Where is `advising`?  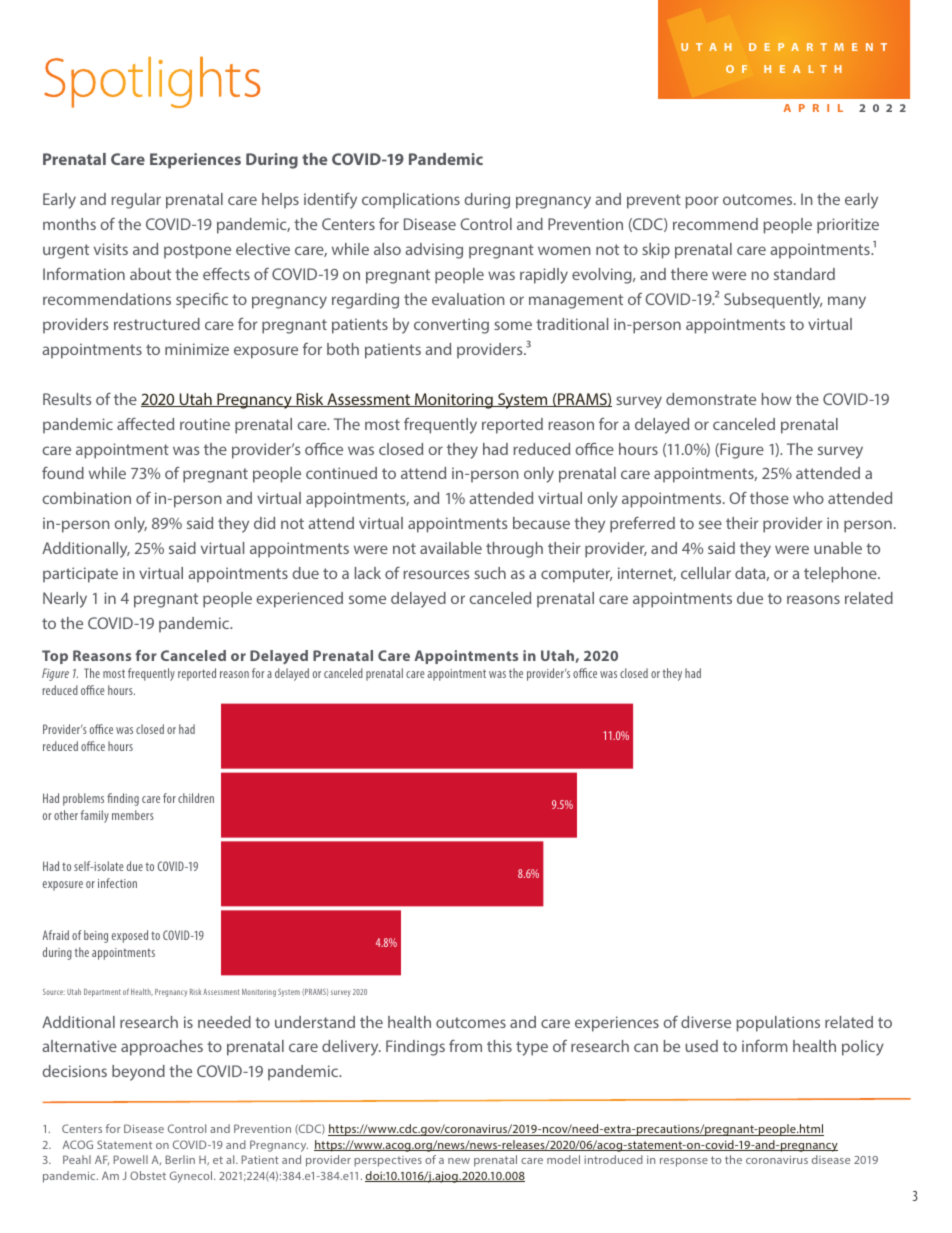 advising is located at coordinates (434, 251).
